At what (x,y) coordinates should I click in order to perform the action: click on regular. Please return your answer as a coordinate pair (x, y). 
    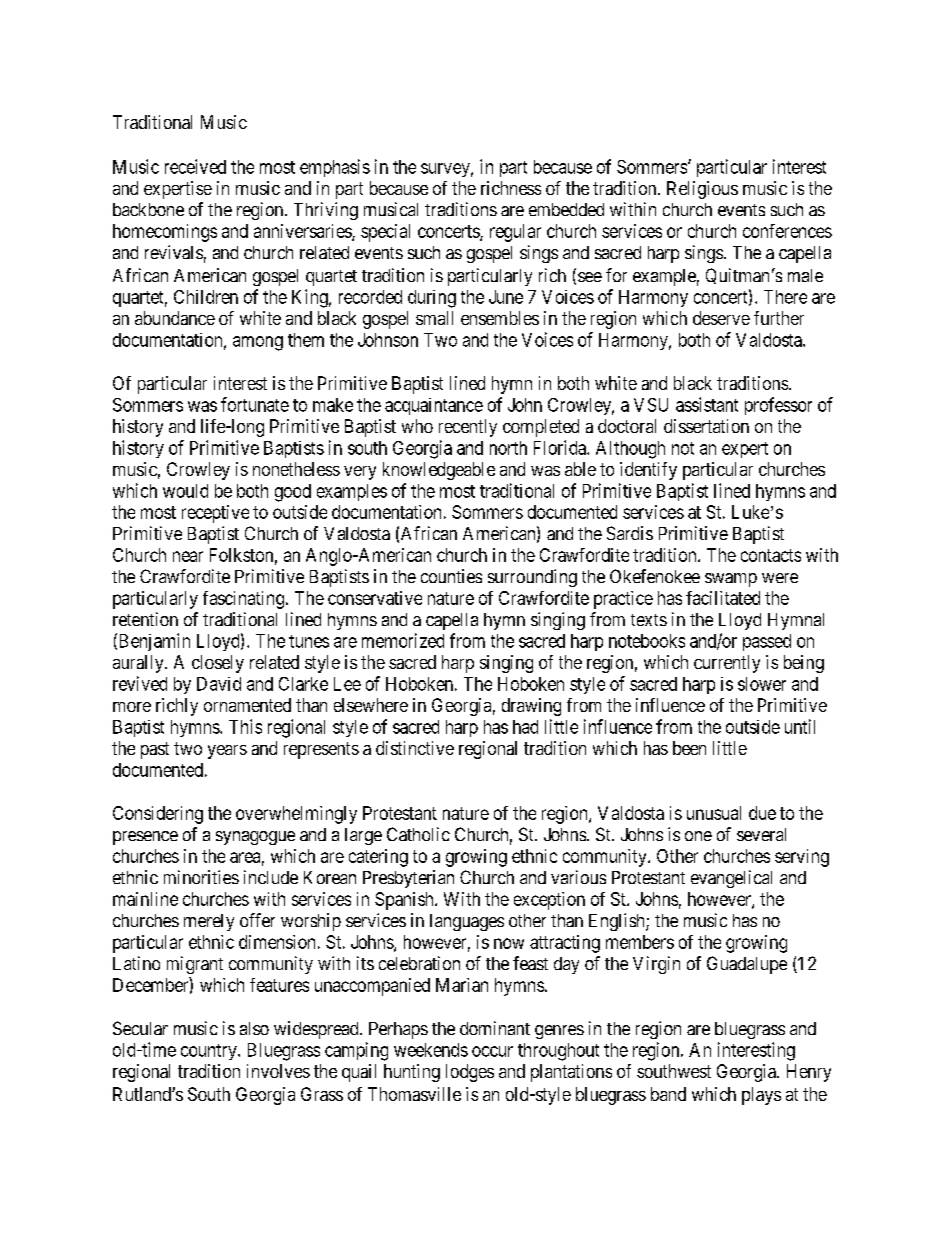
    Looking at the image, I should click on (515, 233).
